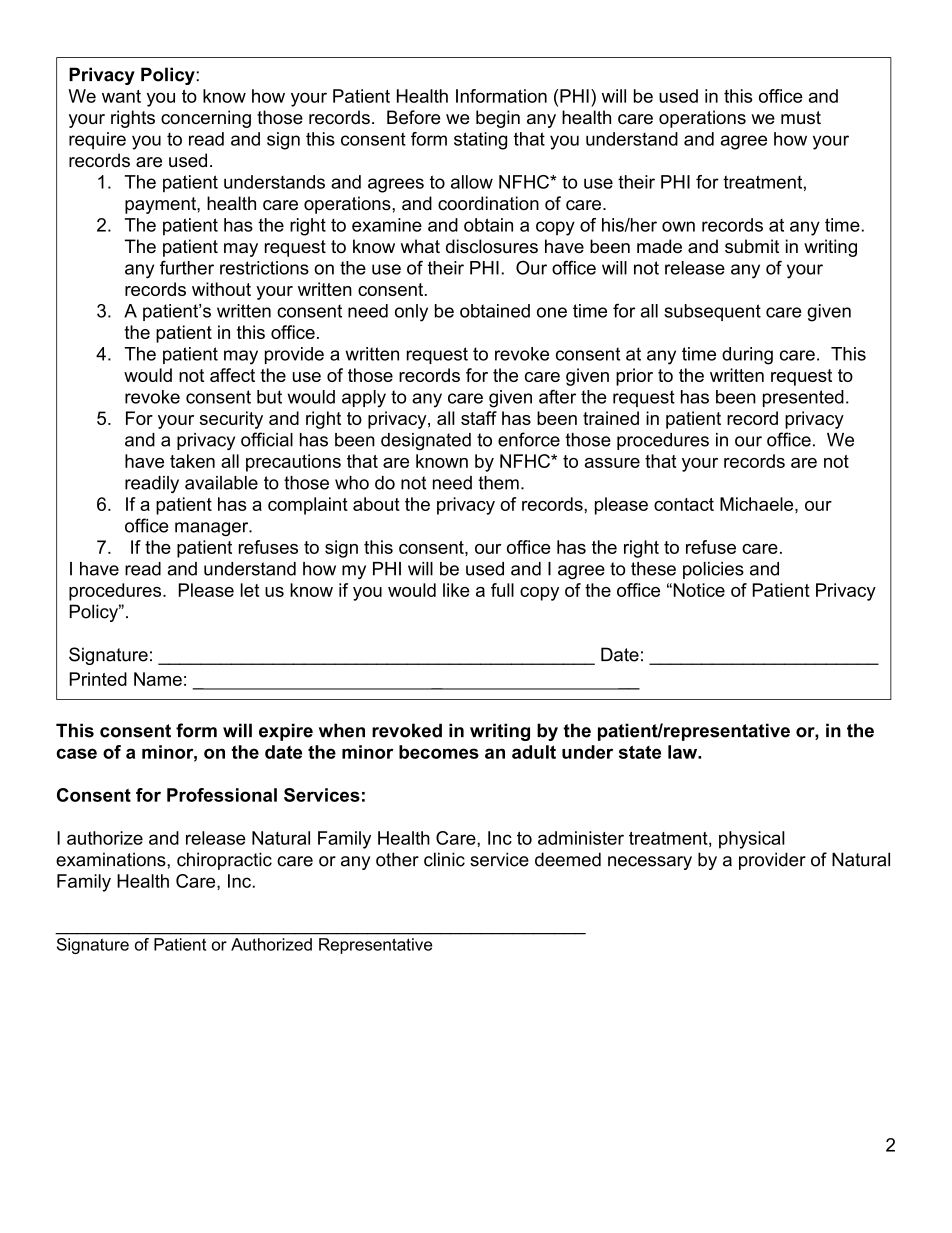 This screenshot has height=1233, width=952. Describe the element at coordinates (206, 119) in the screenshot. I see `concerning` at that location.
